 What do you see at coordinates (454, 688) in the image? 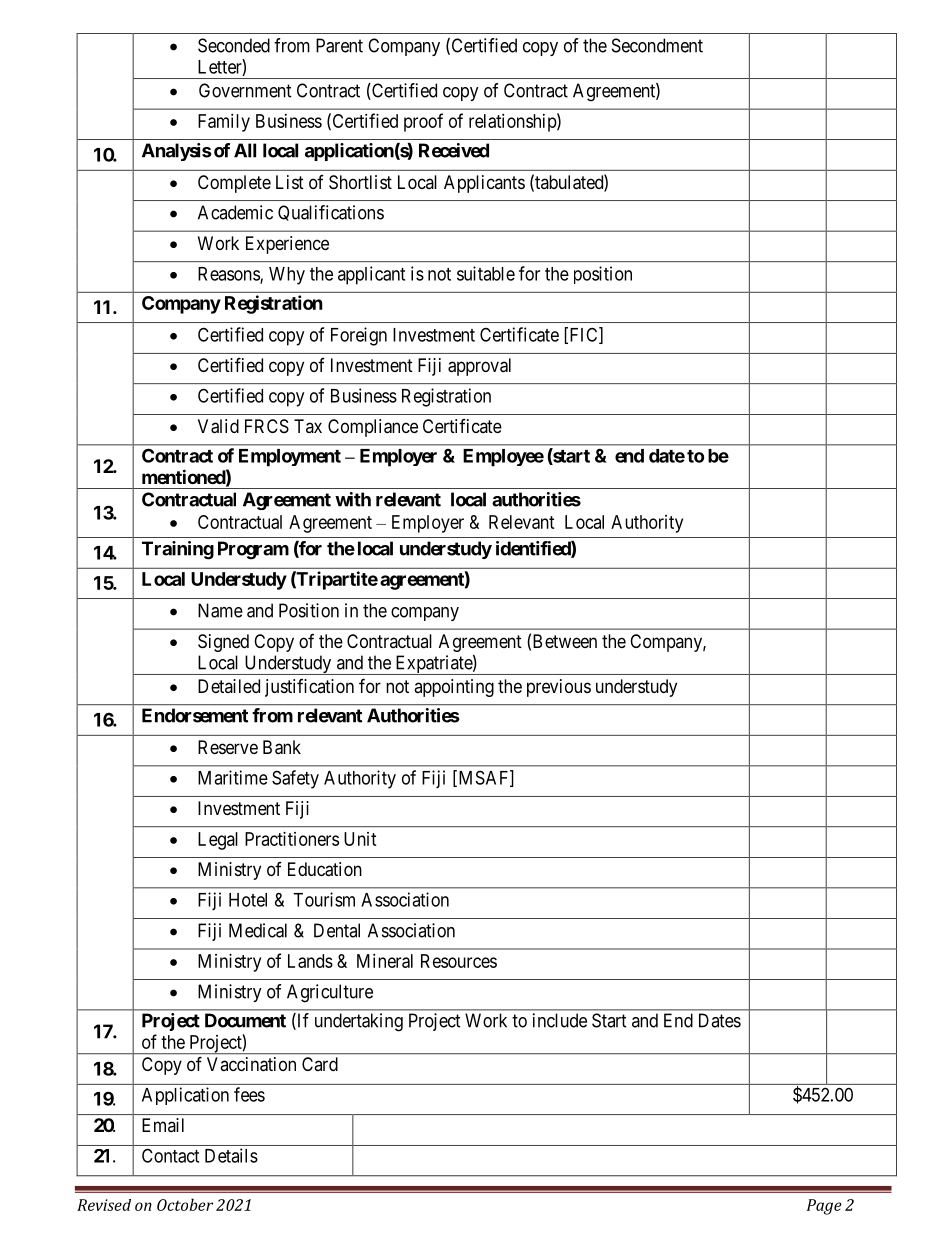
I see `appointing` at bounding box center [454, 688].
